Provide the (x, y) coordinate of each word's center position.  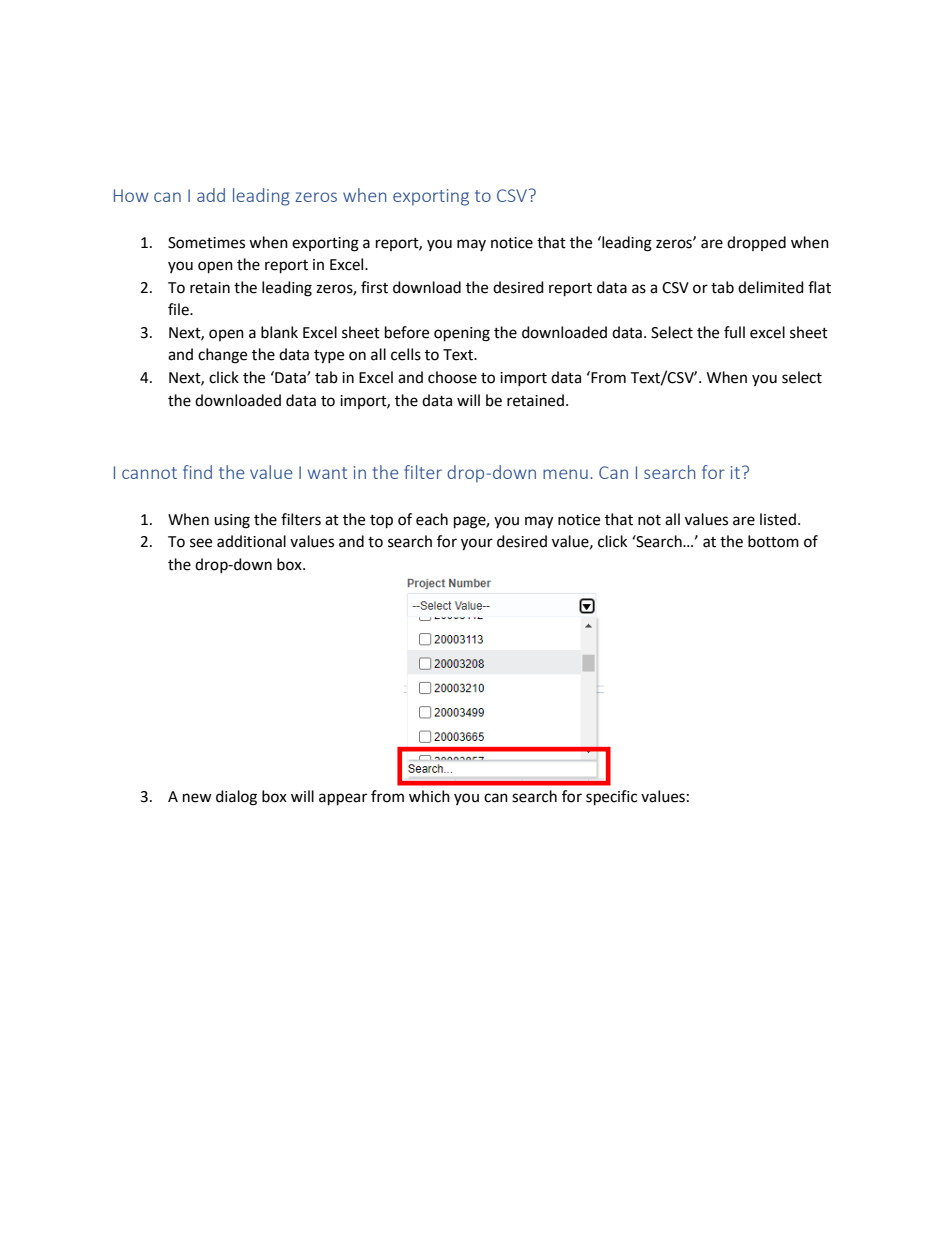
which (429, 796)
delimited (771, 287)
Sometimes (206, 243)
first (374, 287)
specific (611, 798)
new (197, 798)
